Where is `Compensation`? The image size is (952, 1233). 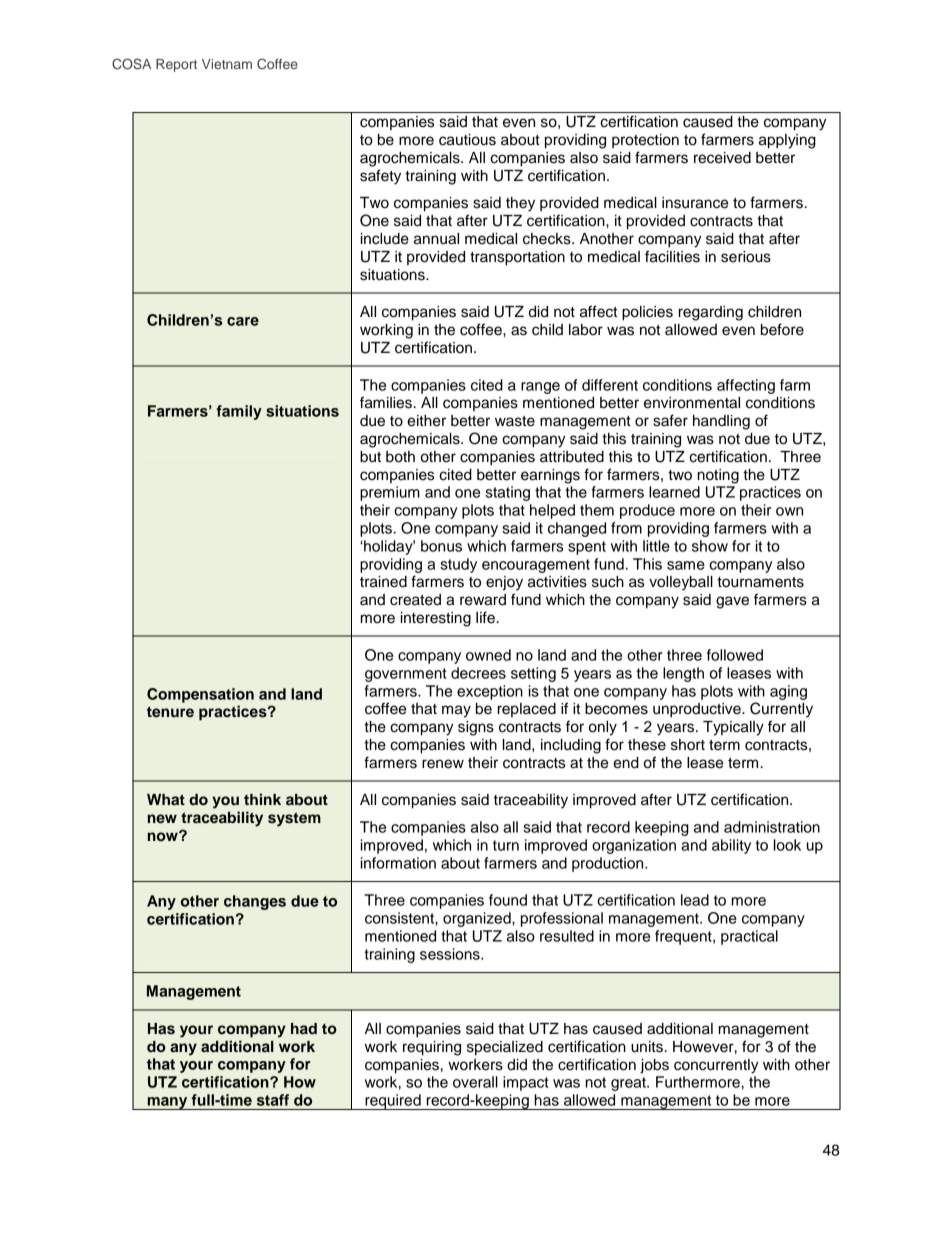
Compensation is located at coordinates (200, 695).
